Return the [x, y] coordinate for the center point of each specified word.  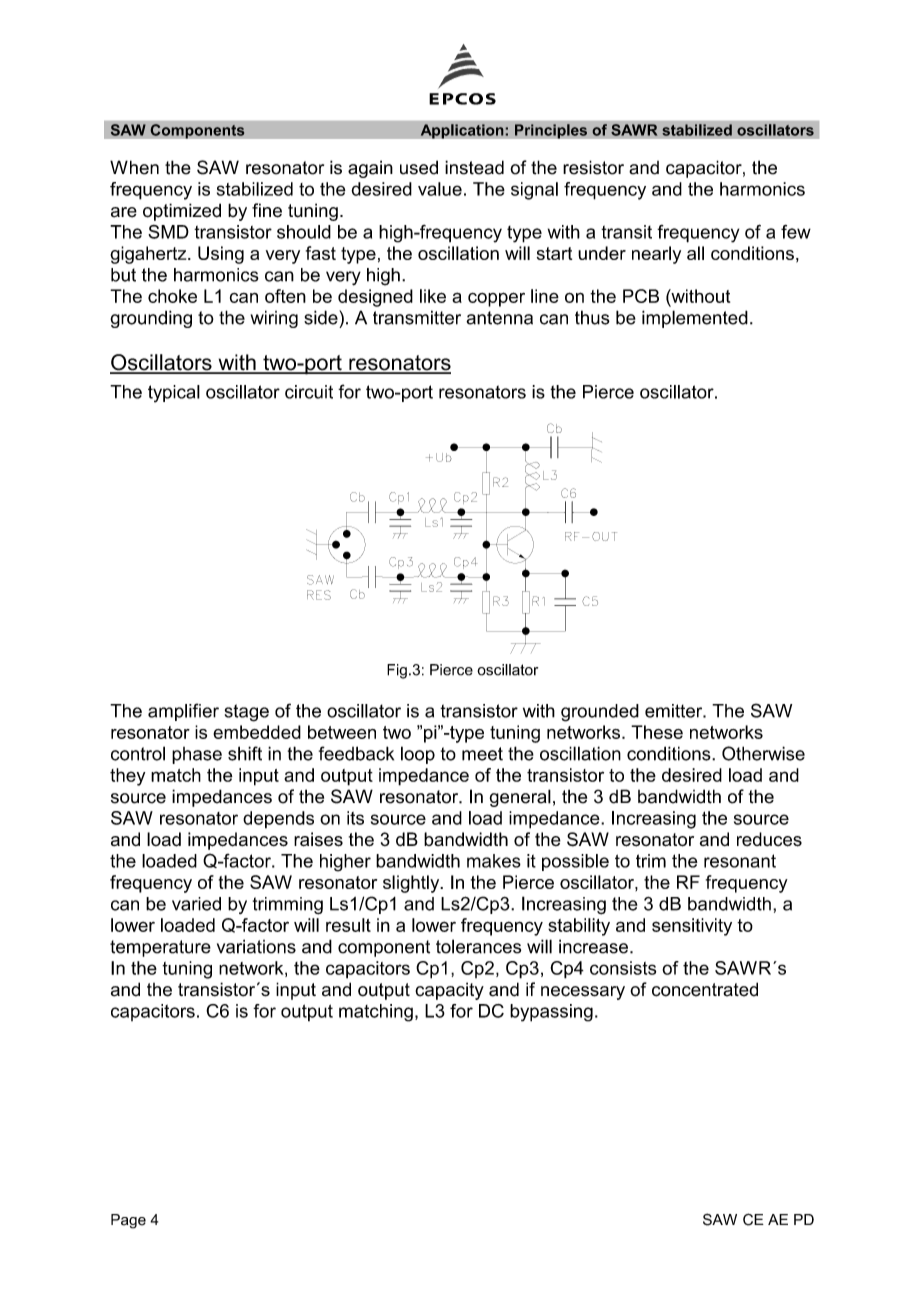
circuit [309, 392]
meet [482, 754]
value [440, 189]
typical [174, 394]
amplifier [183, 712]
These [657, 732]
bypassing [551, 1013]
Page [128, 1221]
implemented [695, 319]
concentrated [705, 989]
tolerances [478, 946]
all [695, 253]
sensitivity [692, 927]
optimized [182, 212]
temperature [160, 948]
